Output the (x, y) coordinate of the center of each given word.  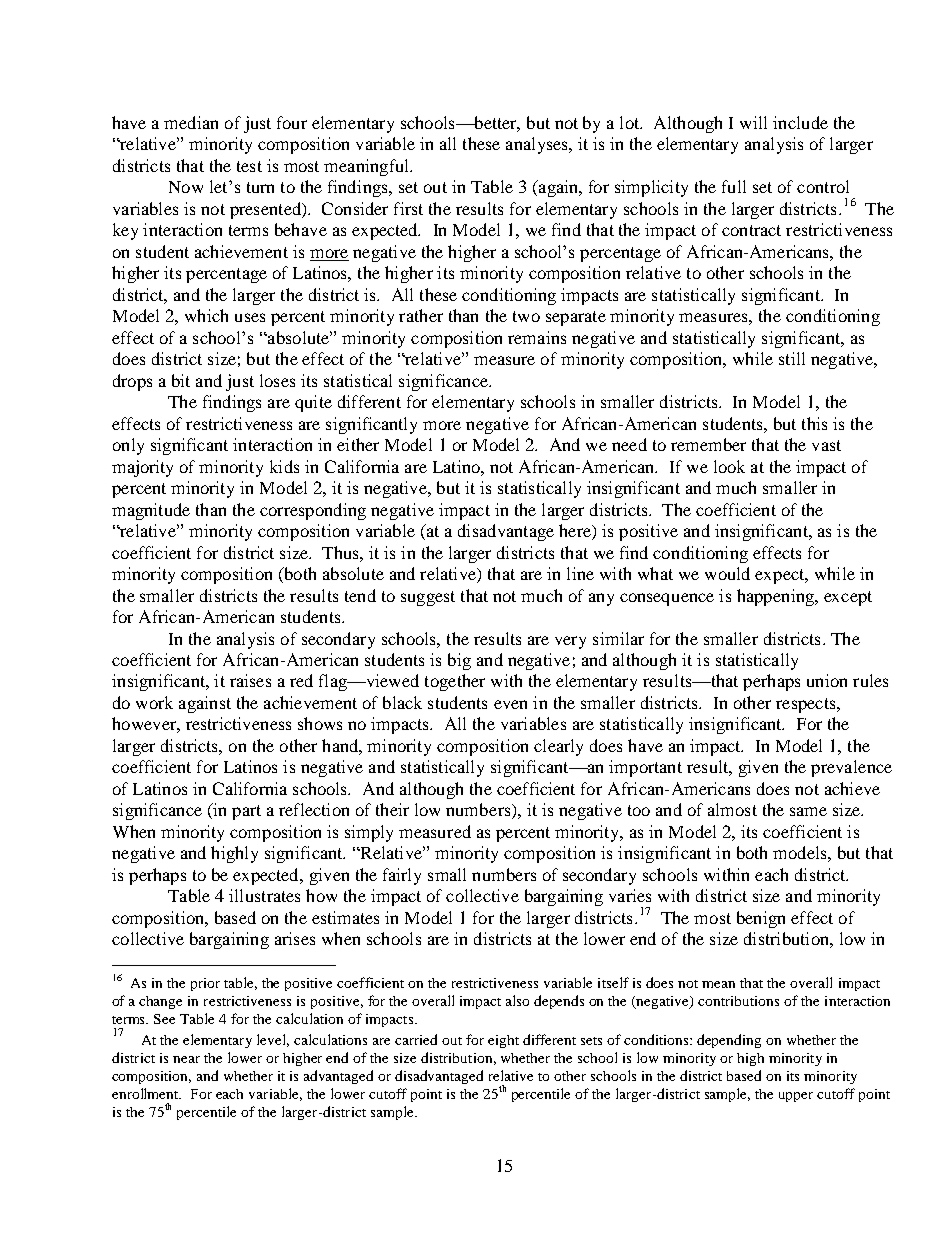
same (808, 811)
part (246, 812)
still (792, 358)
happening (776, 597)
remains (537, 337)
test (249, 166)
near (186, 1059)
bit (181, 380)
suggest (428, 598)
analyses (538, 145)
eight (503, 1041)
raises (250, 680)
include (800, 122)
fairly (402, 876)
